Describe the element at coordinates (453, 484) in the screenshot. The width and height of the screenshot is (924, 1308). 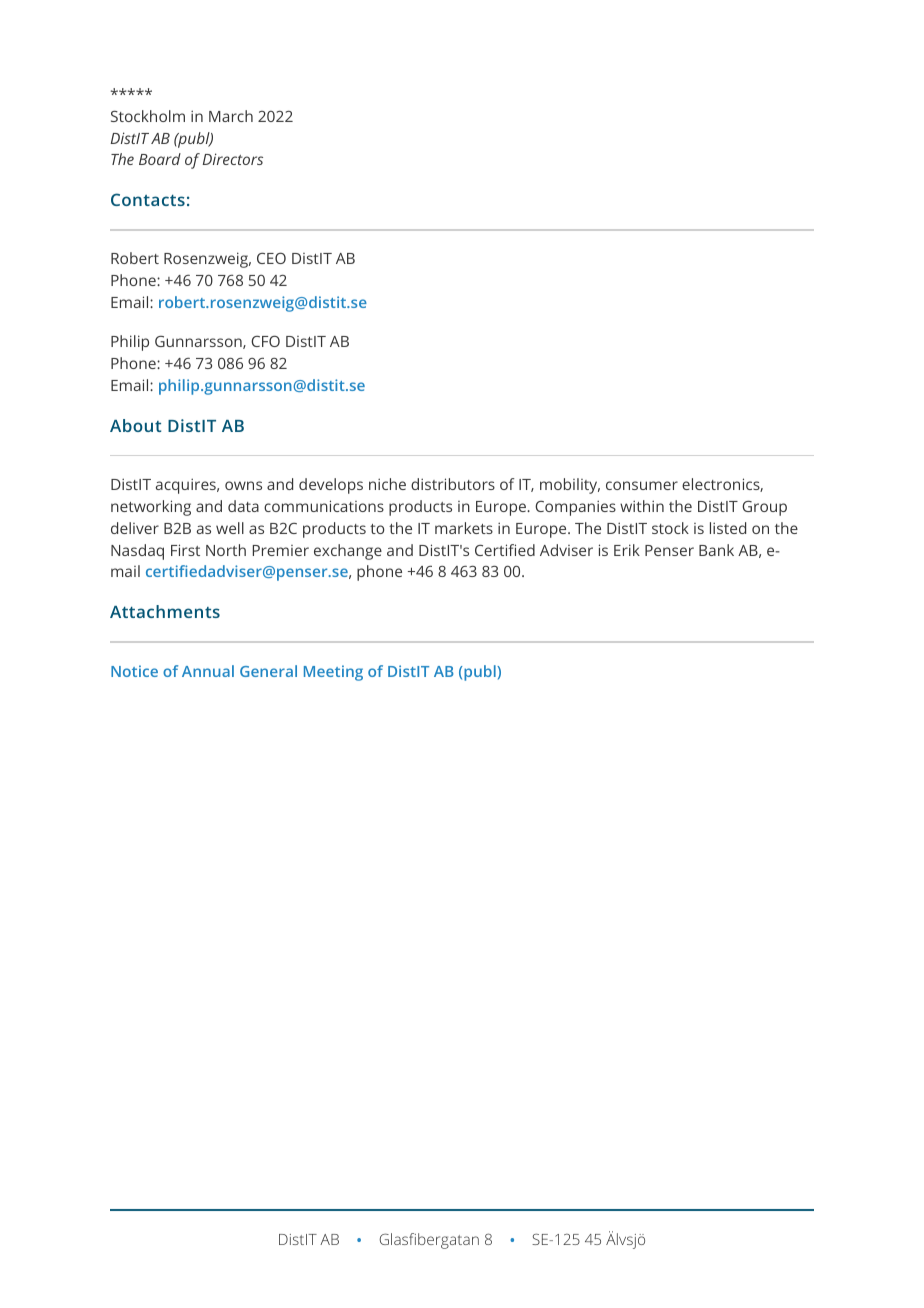
I see `distributors` at that location.
